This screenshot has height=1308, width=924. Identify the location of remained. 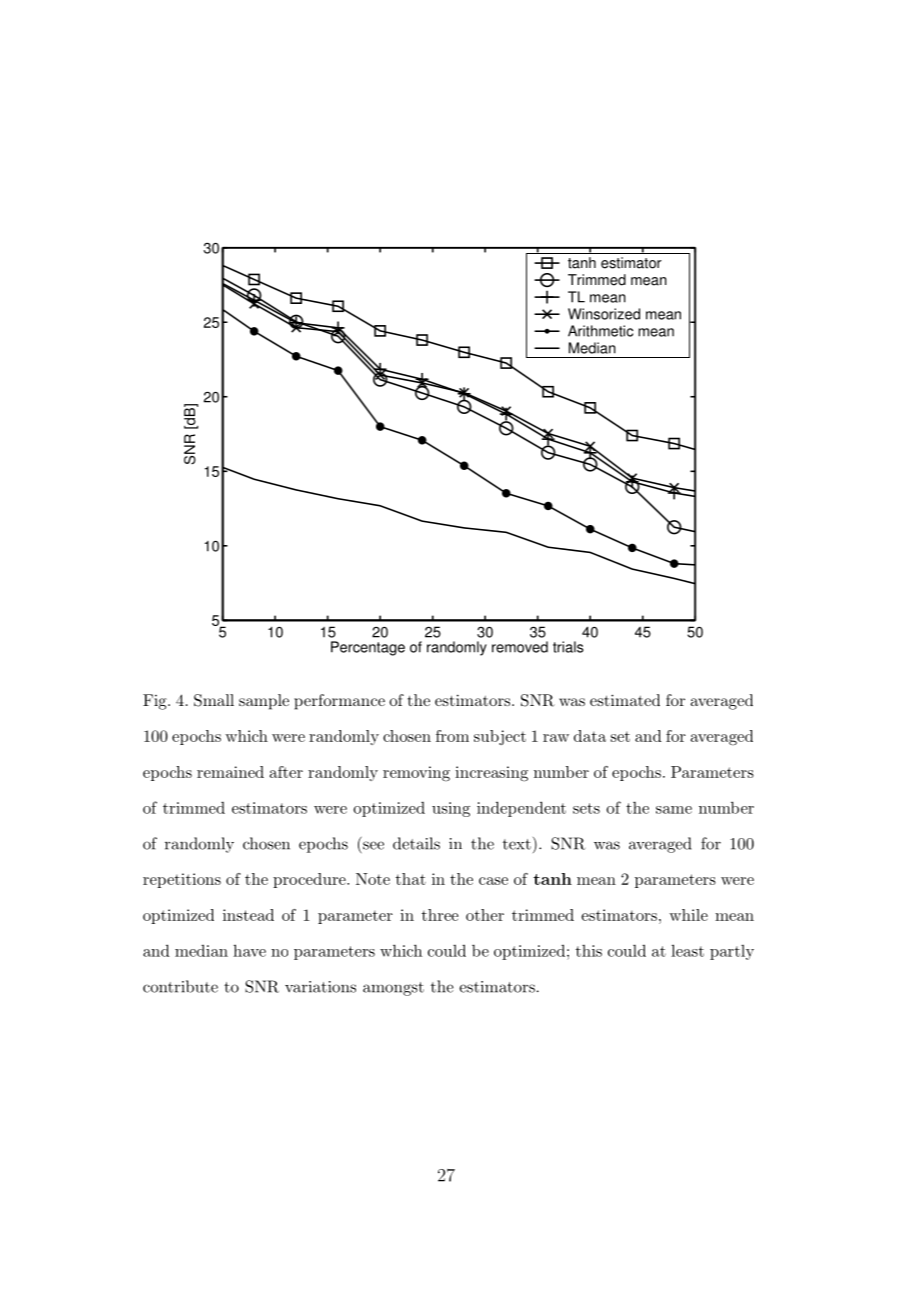
(230, 772).
